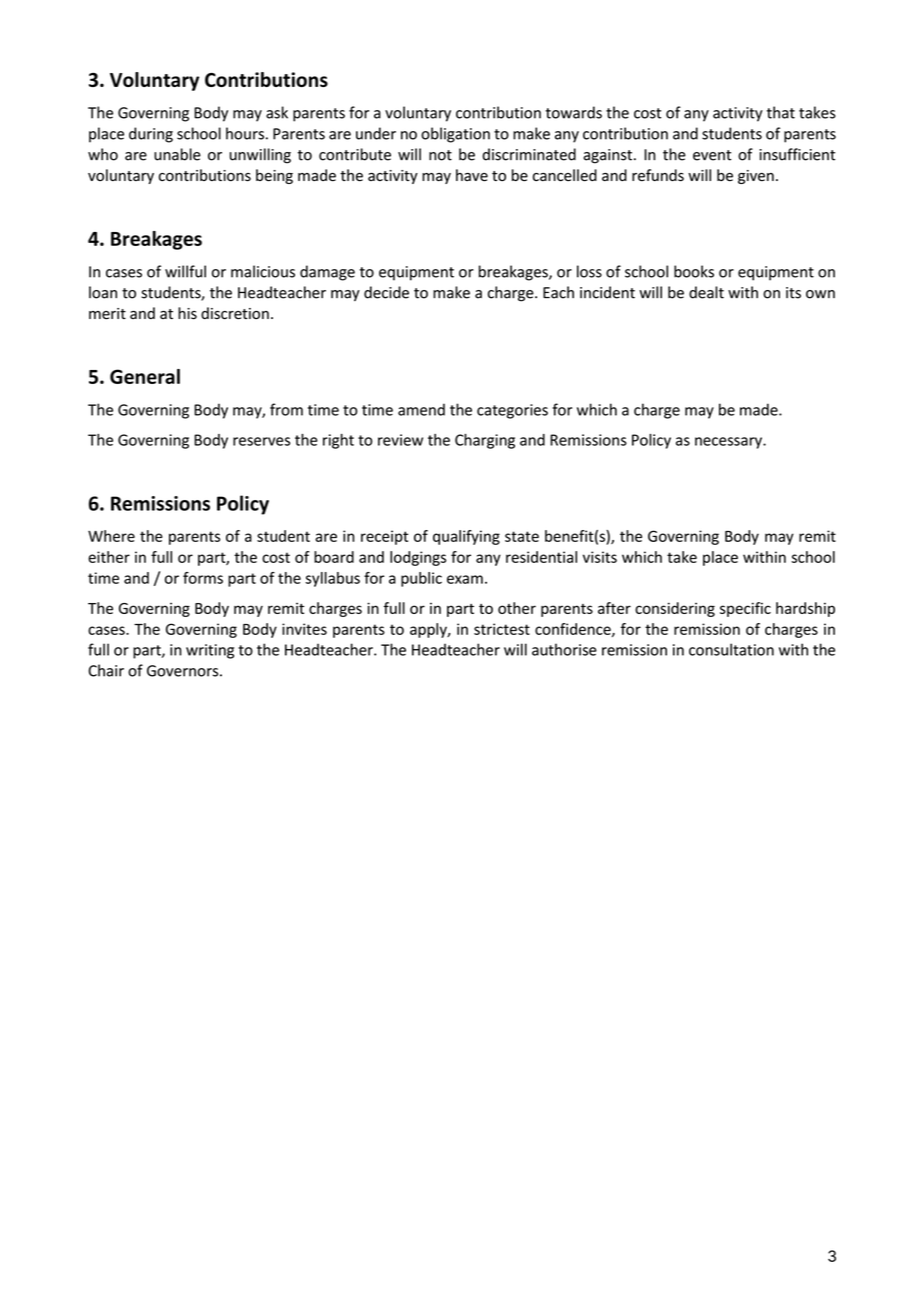 The image size is (924, 1309). What do you see at coordinates (210, 651) in the screenshot?
I see `writing` at bounding box center [210, 651].
